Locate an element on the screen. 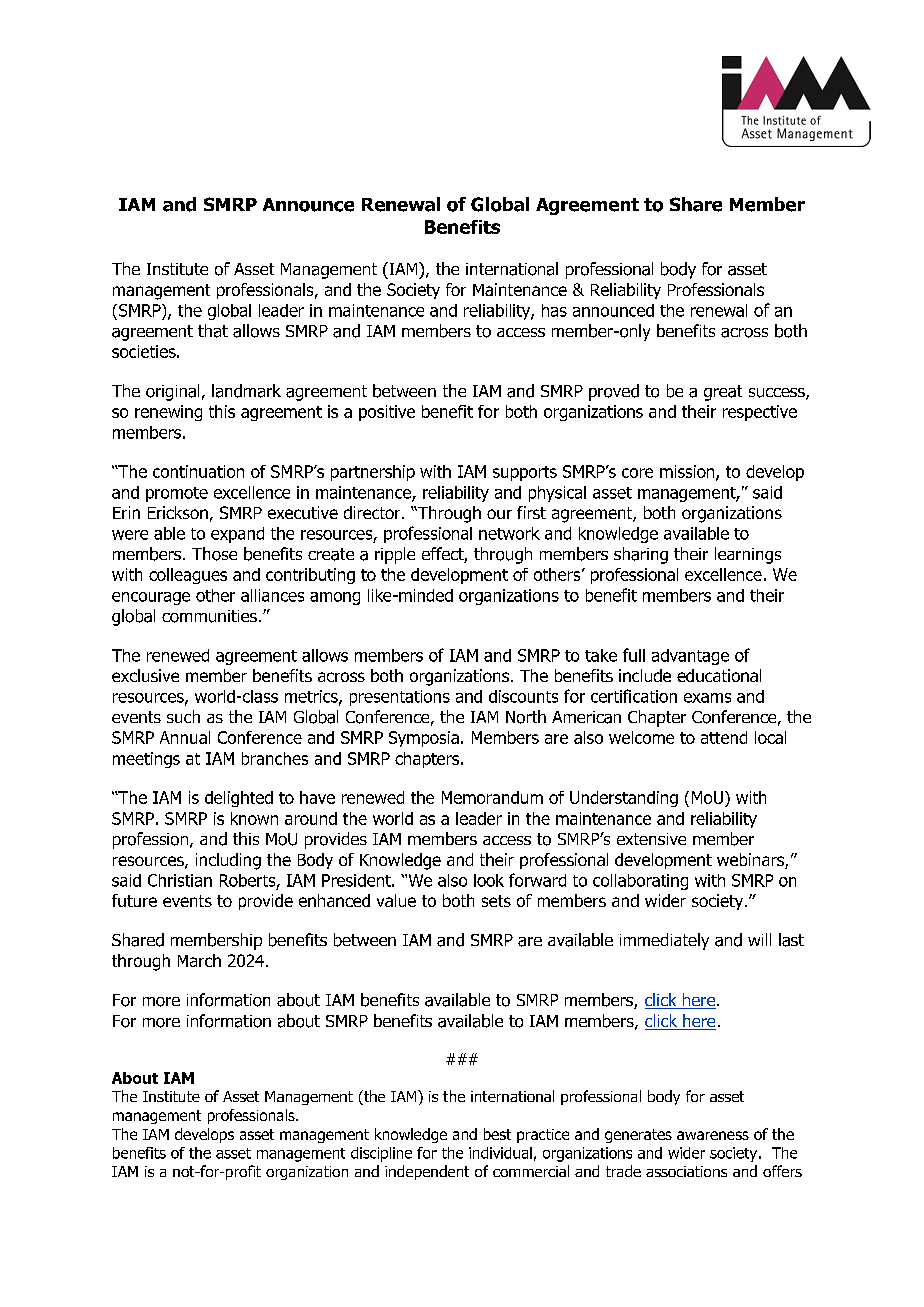  that is located at coordinates (213, 331).
